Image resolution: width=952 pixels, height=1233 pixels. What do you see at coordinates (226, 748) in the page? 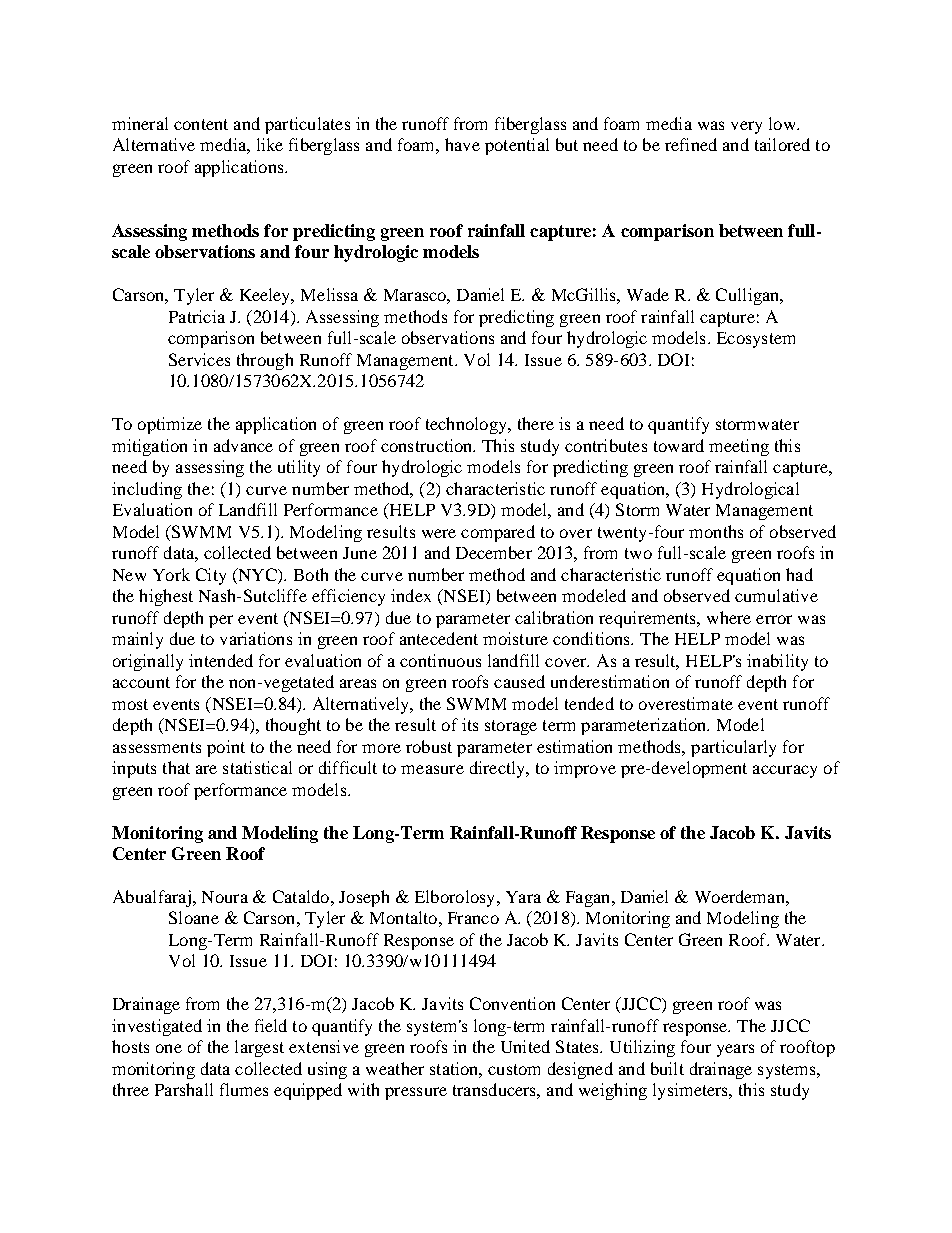
I see `point` at bounding box center [226, 748].
